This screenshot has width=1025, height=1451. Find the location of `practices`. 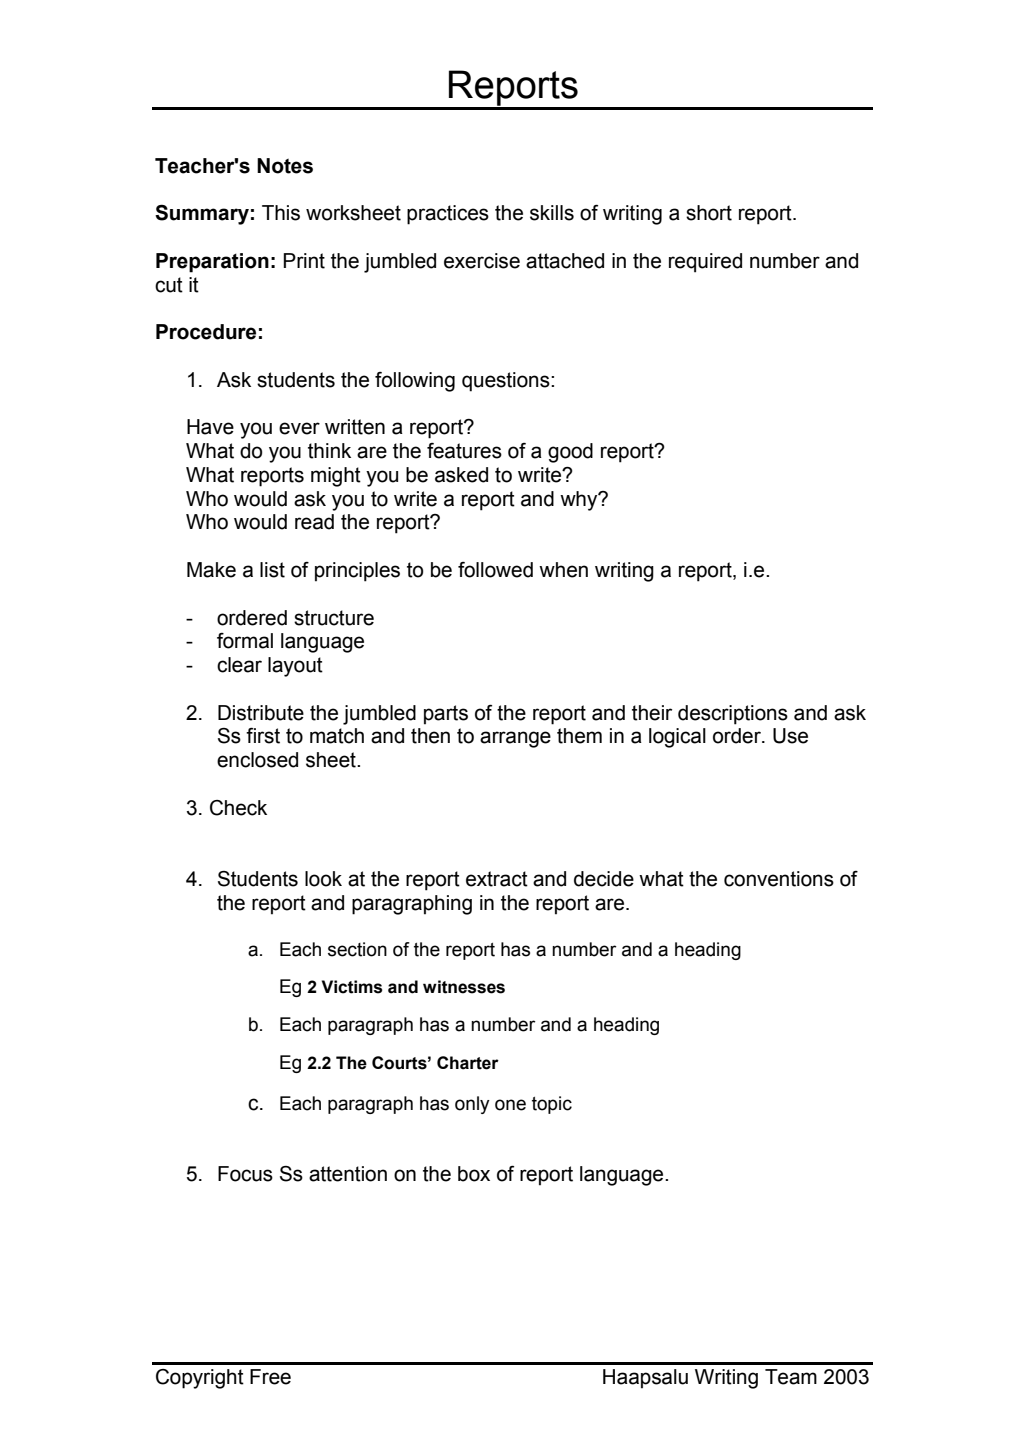

practices is located at coordinates (448, 215).
